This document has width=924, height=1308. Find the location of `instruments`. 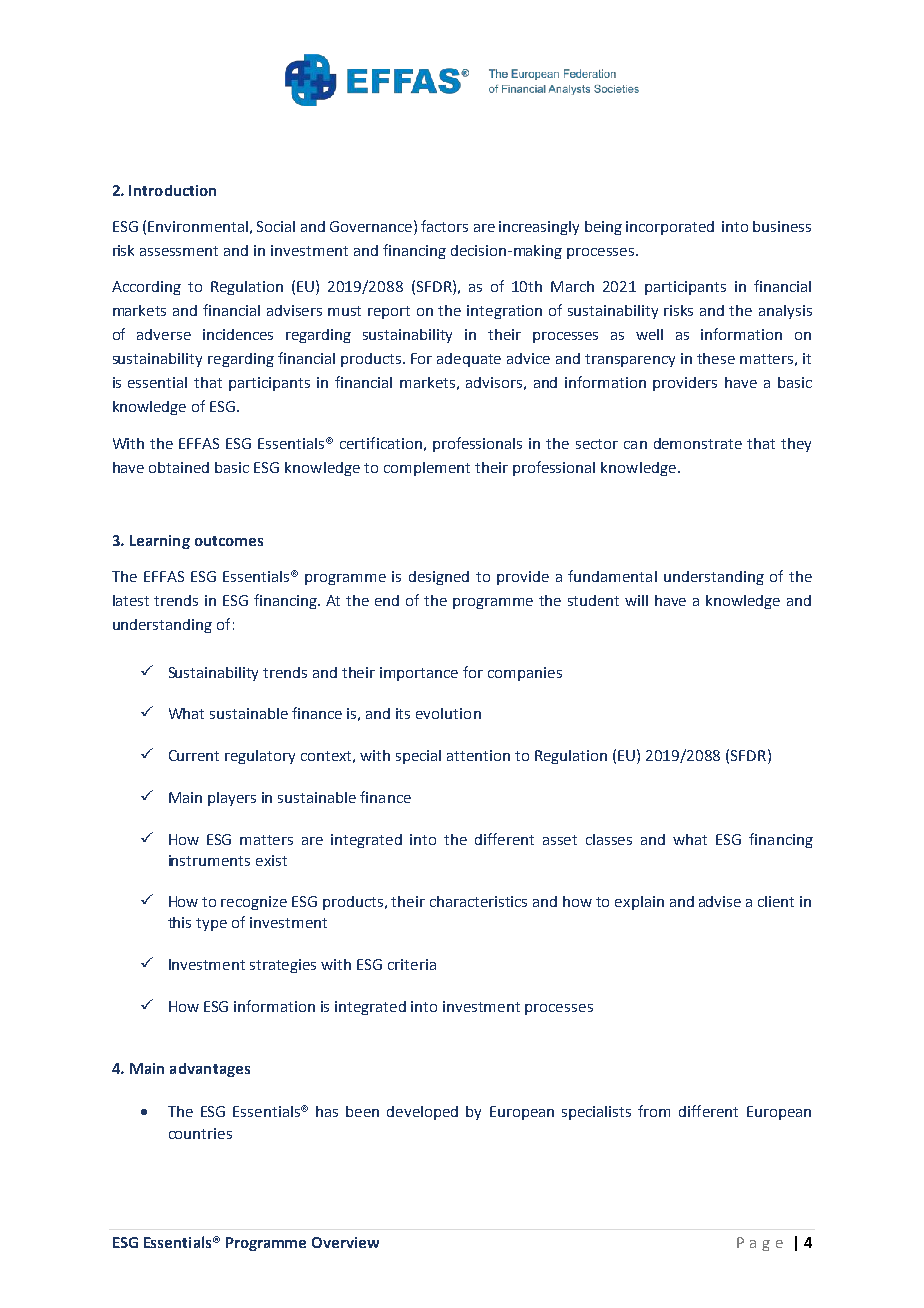

instruments is located at coordinates (209, 860).
